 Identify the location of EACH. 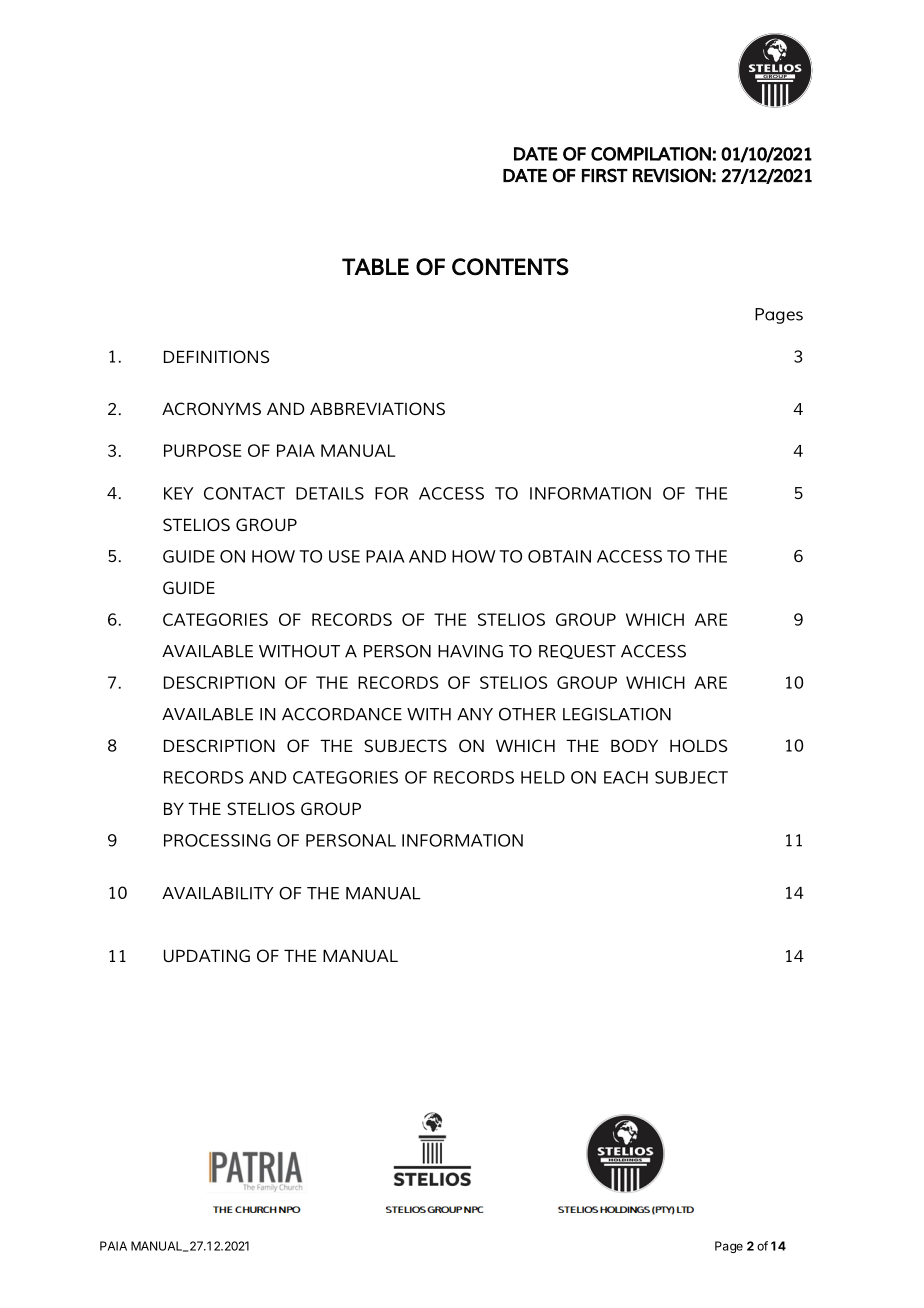
(626, 777).
